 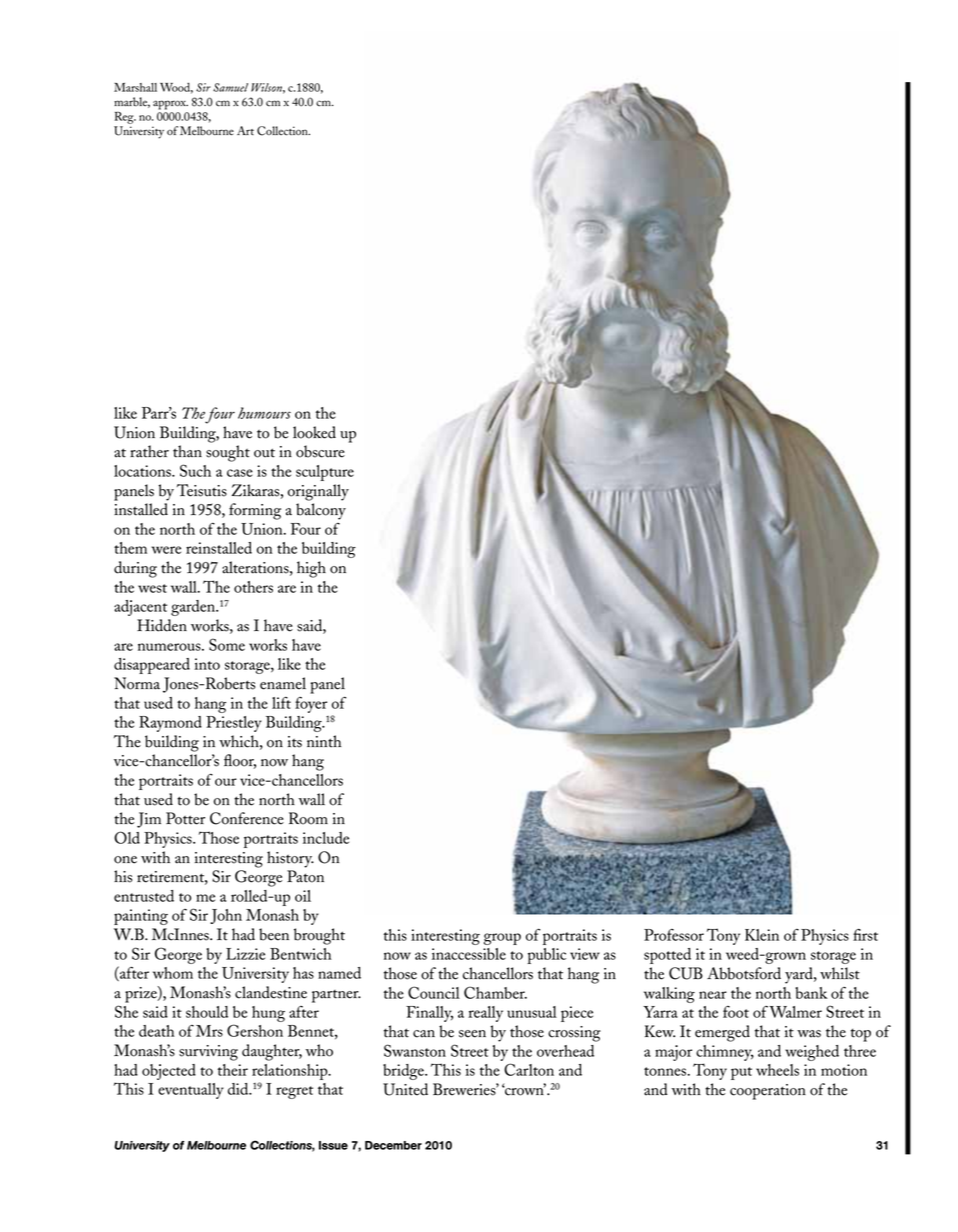 I want to click on humours, so click(x=264, y=413).
